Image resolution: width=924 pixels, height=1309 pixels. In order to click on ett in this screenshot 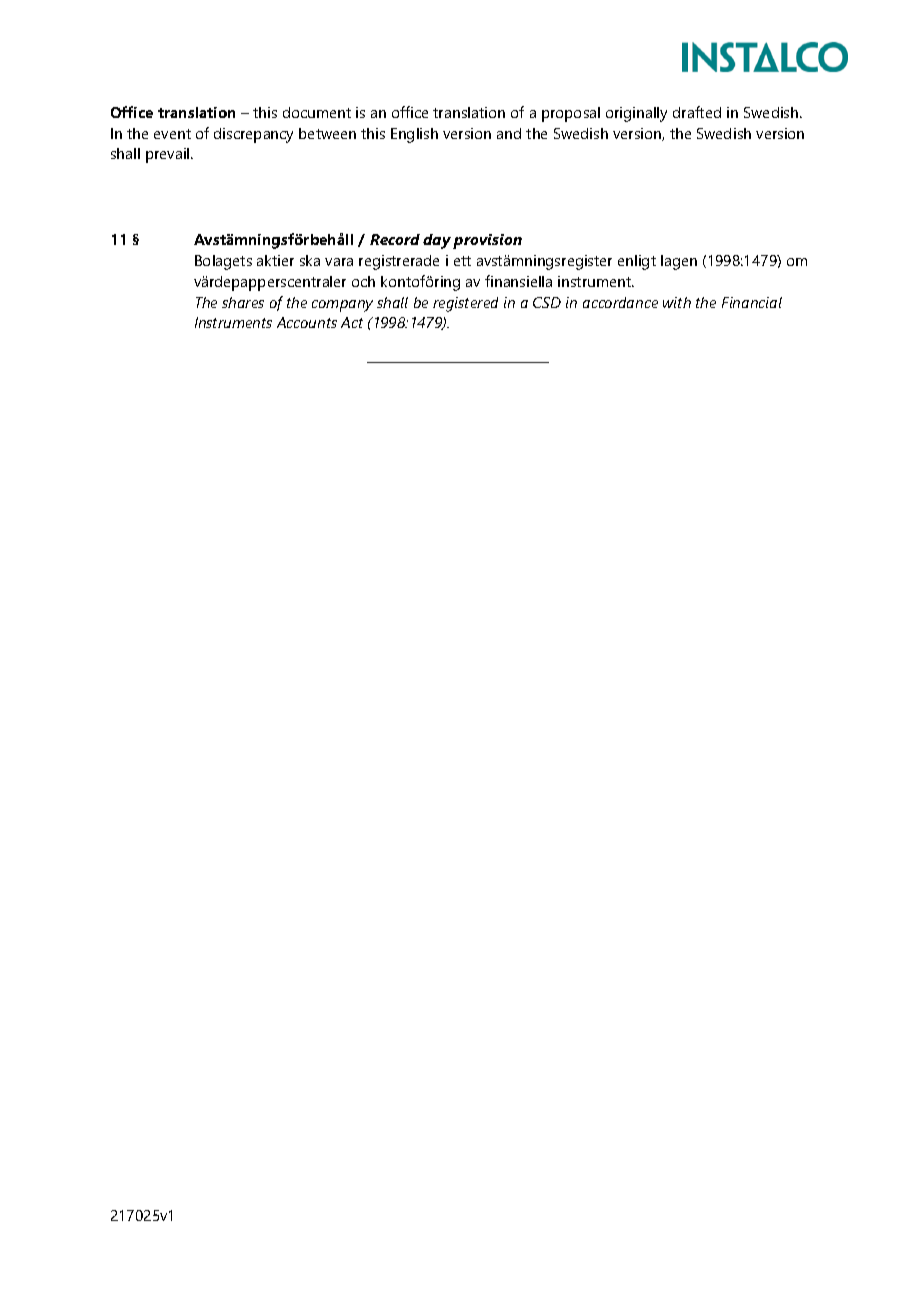, I will do `click(462, 261)`.
